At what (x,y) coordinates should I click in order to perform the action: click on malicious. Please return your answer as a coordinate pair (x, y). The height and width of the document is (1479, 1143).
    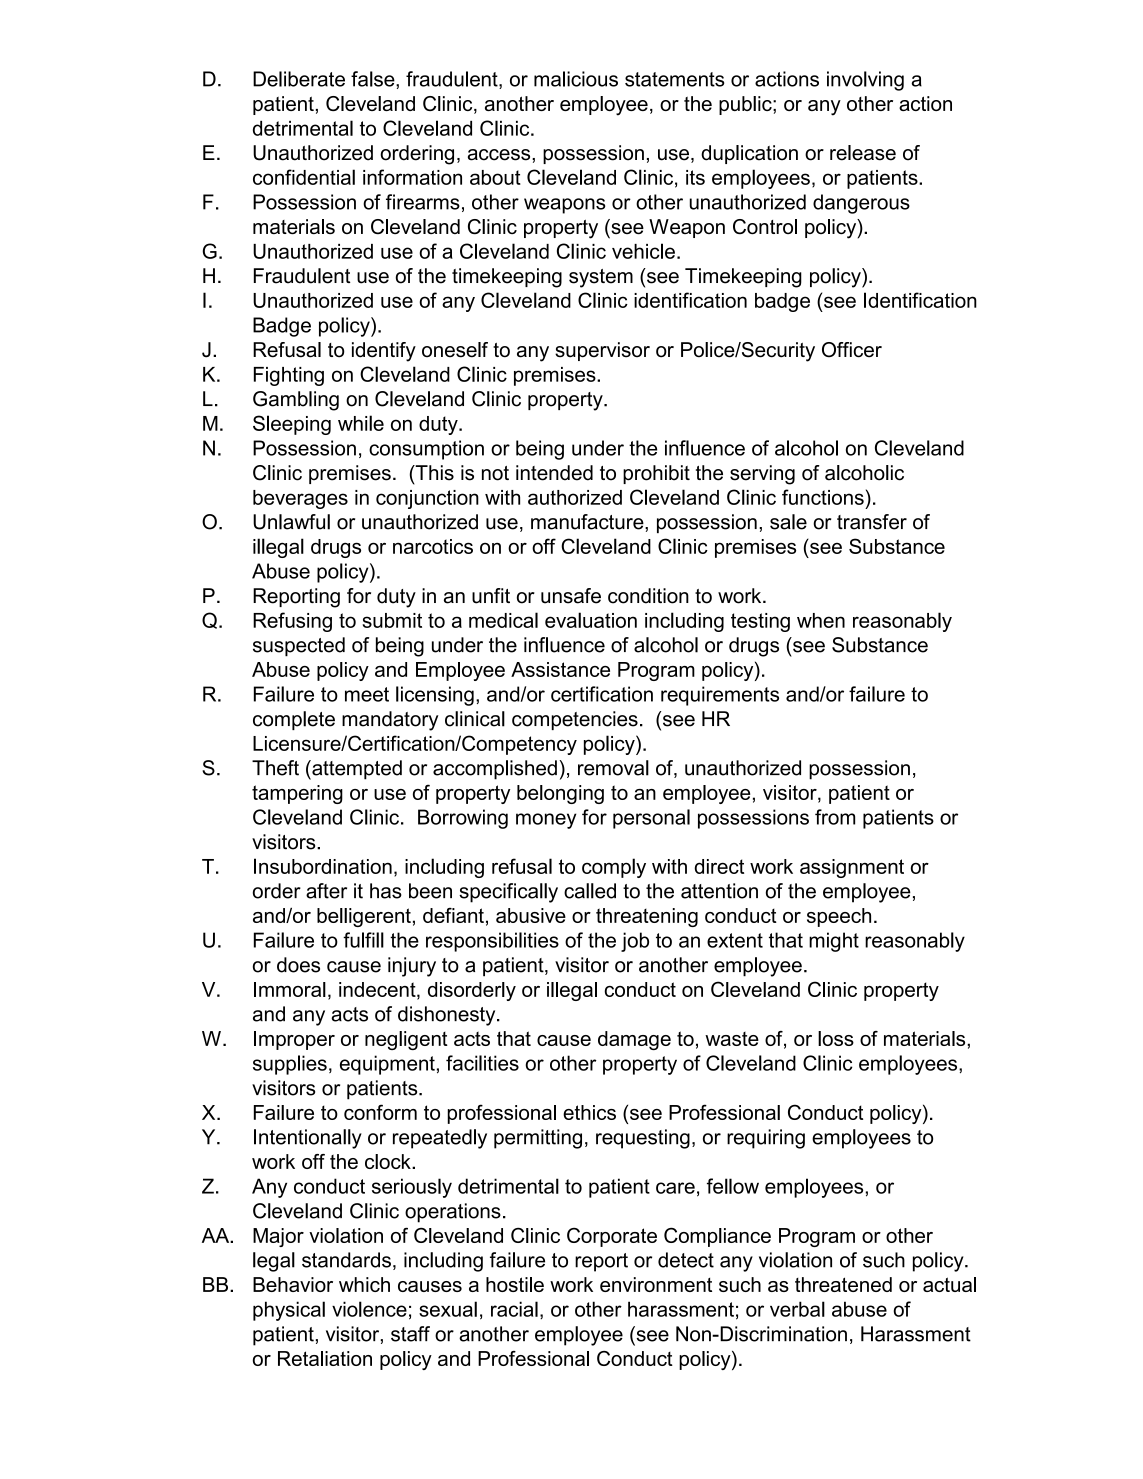
    Looking at the image, I should click on (576, 79).
